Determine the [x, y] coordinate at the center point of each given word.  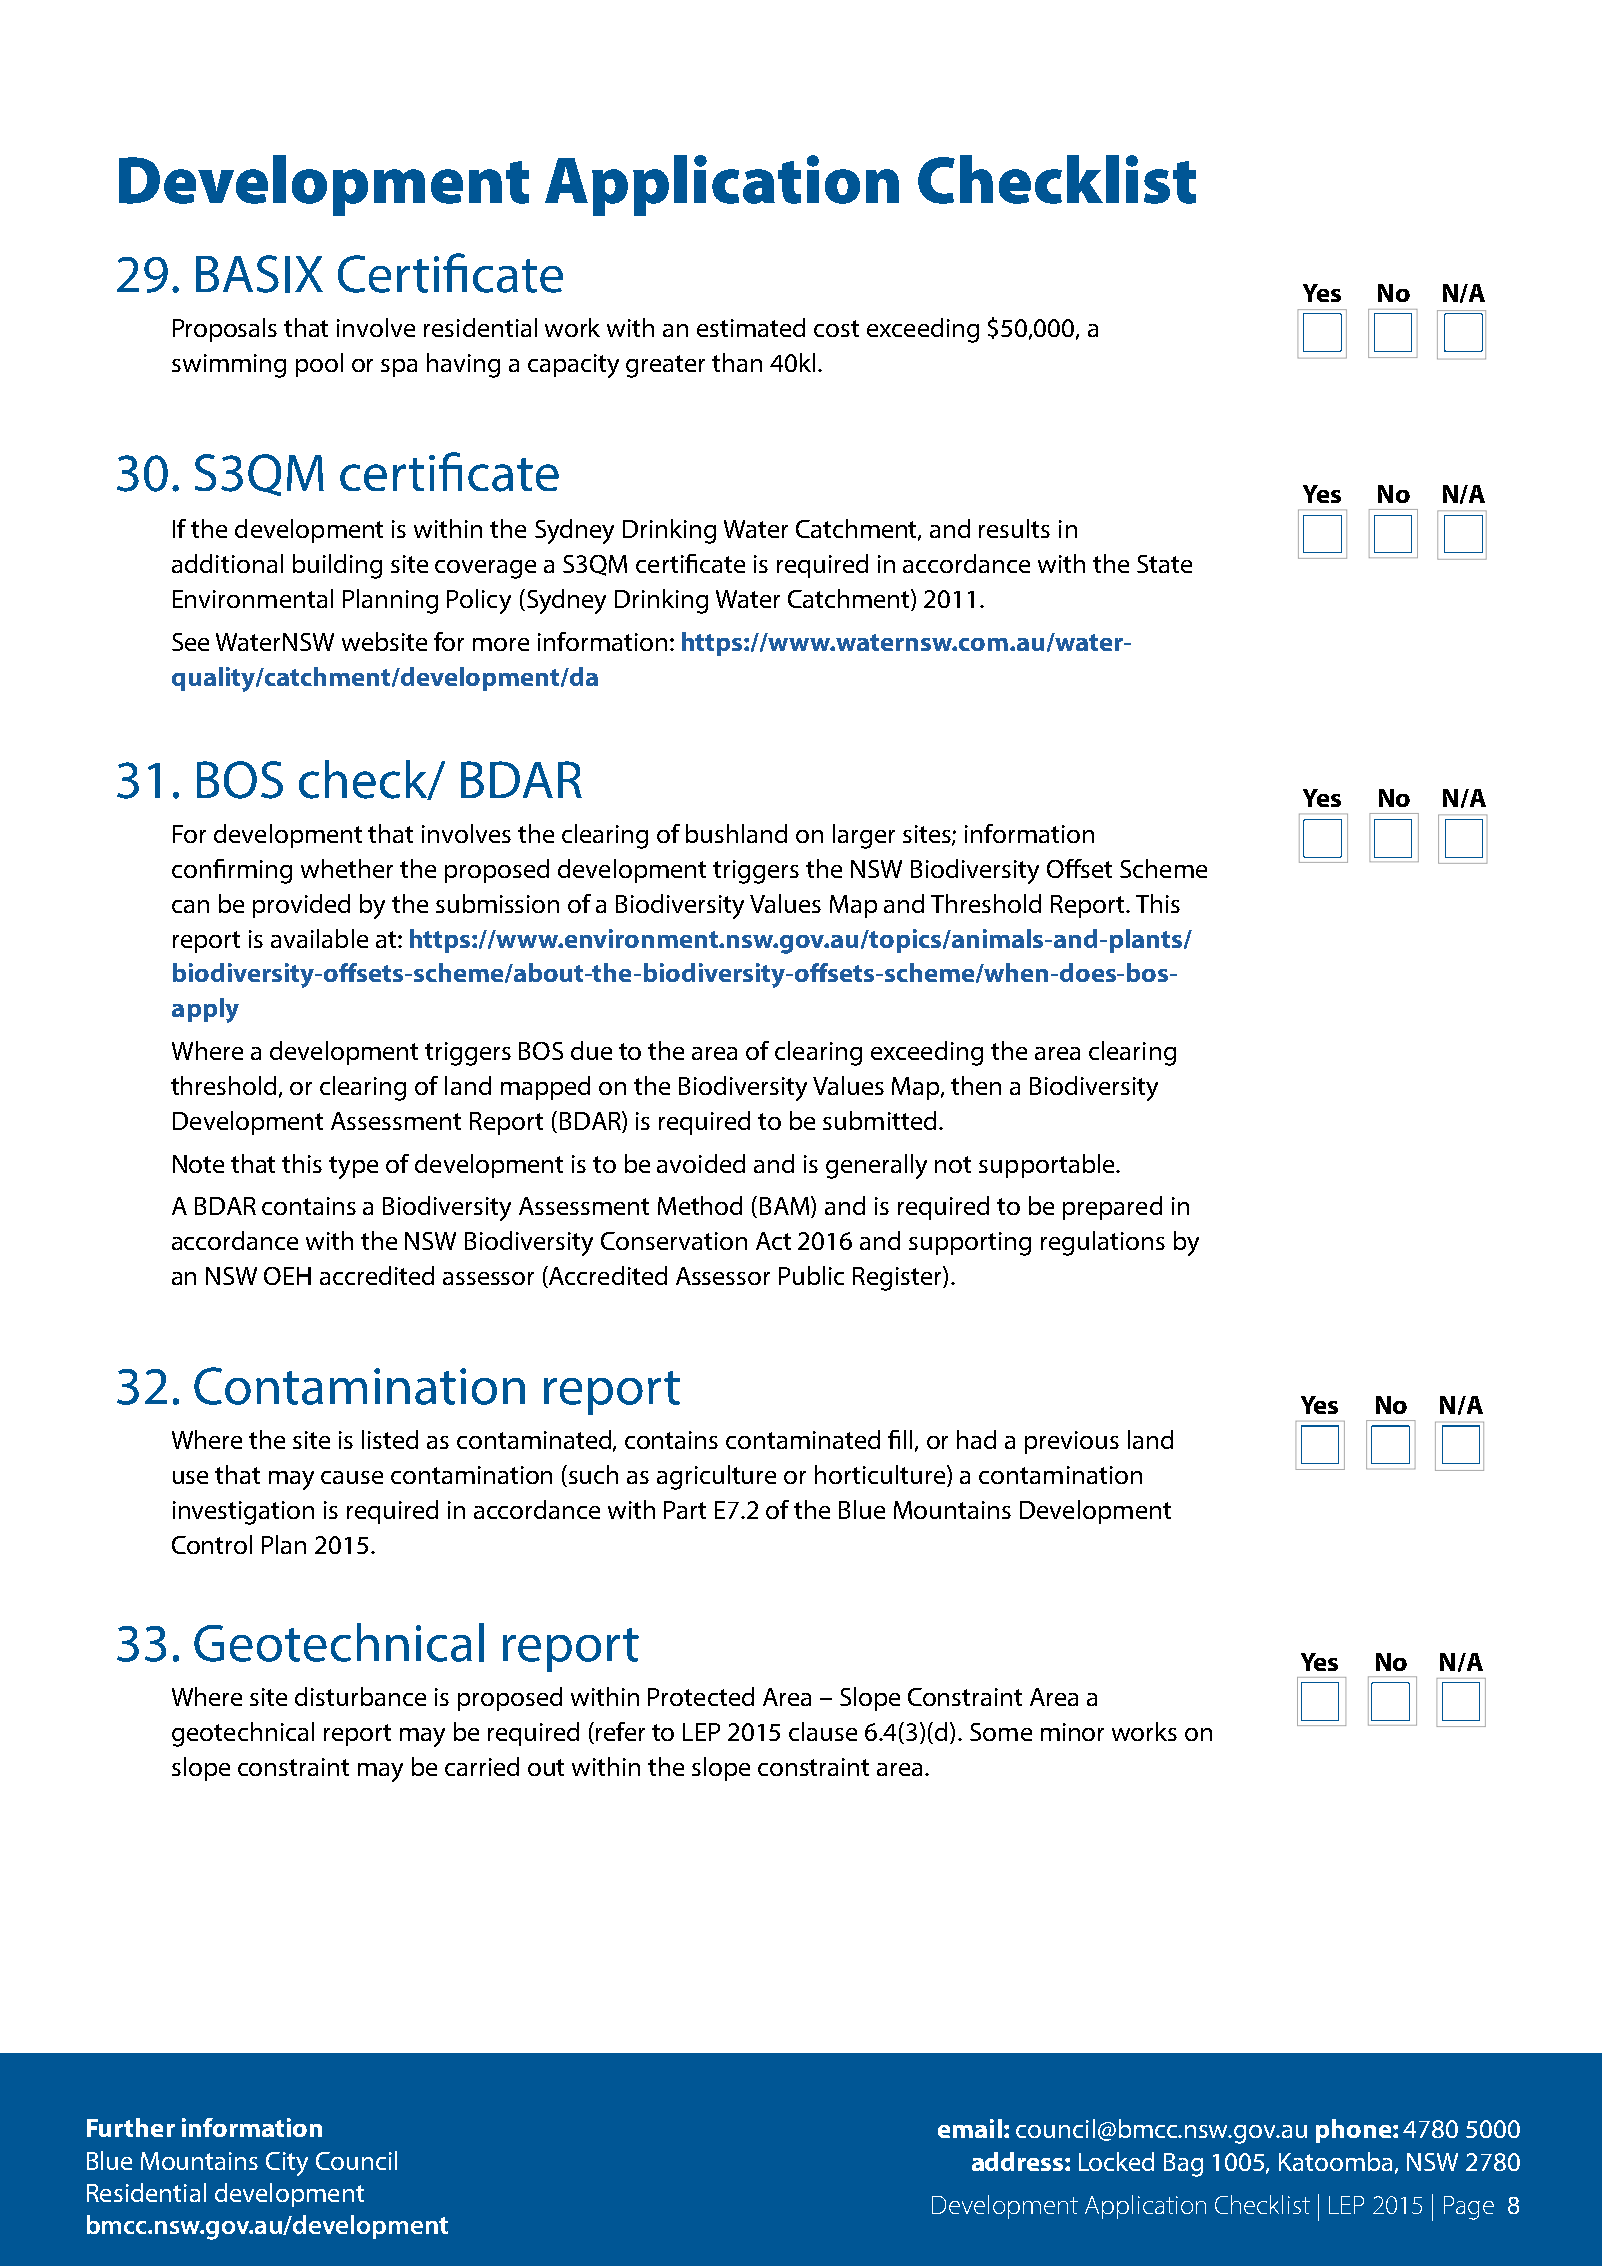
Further [131, 2127]
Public [811, 1275]
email [970, 2128]
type [353, 1167]
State [1164, 564]
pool [319, 365]
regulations [1103, 1243]
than [737, 362]
